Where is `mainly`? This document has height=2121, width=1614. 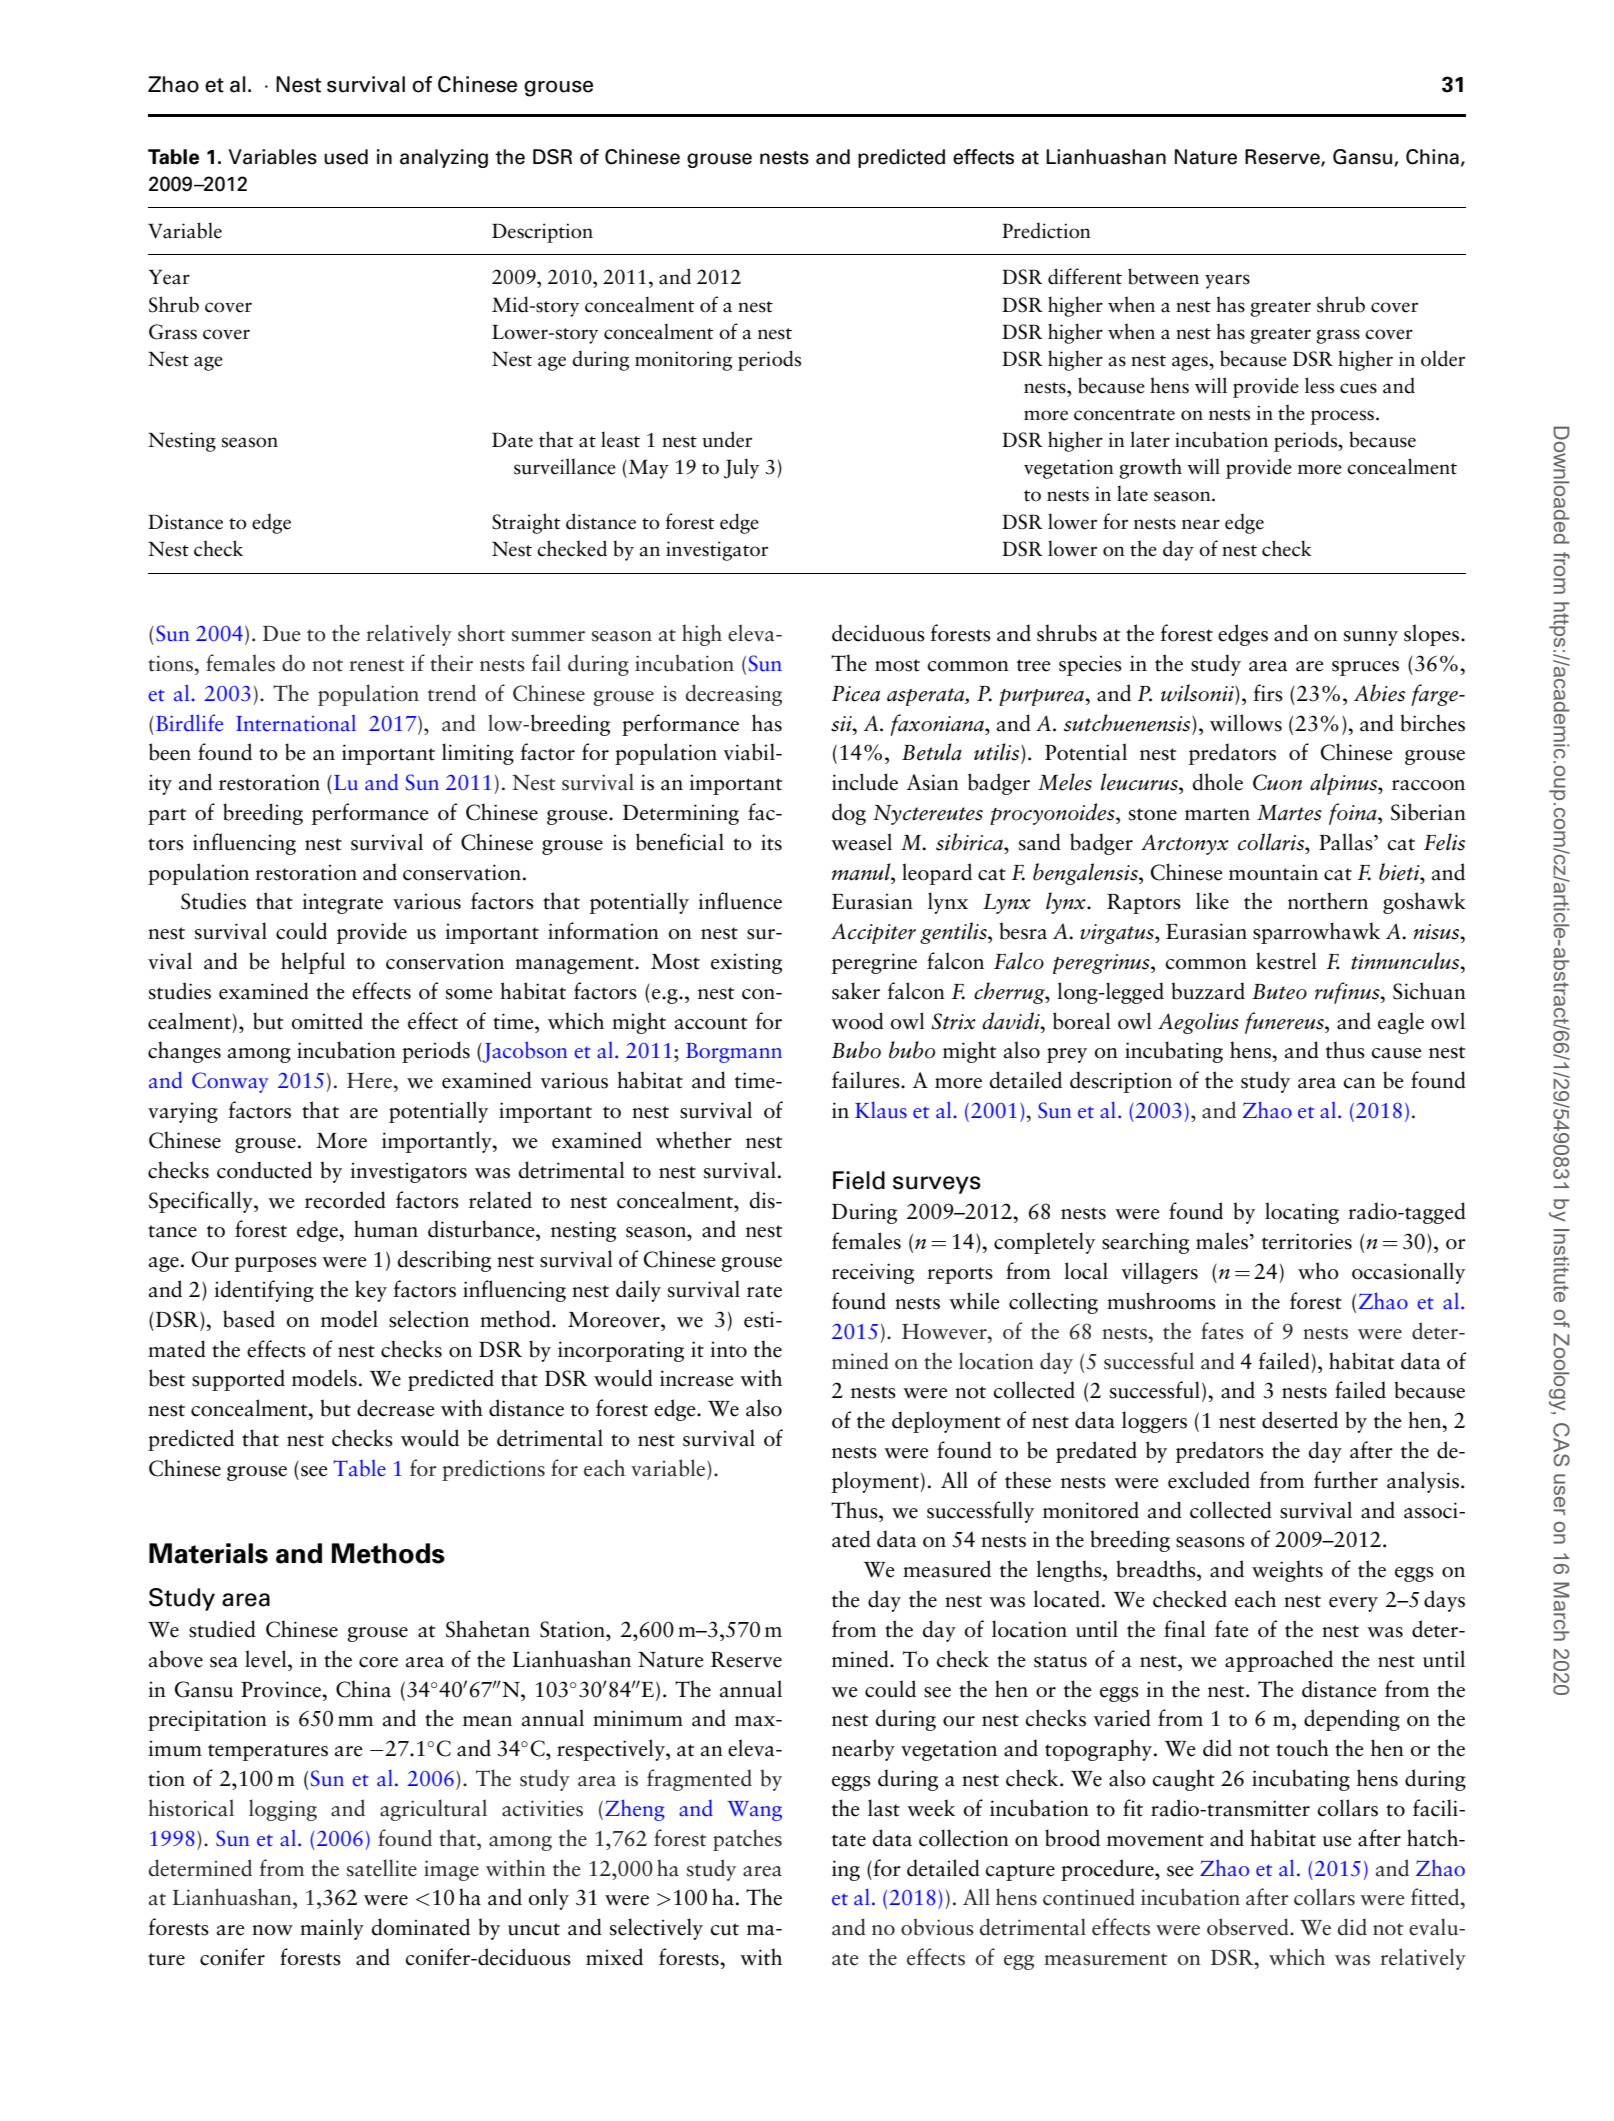
mainly is located at coordinates (332, 1929).
